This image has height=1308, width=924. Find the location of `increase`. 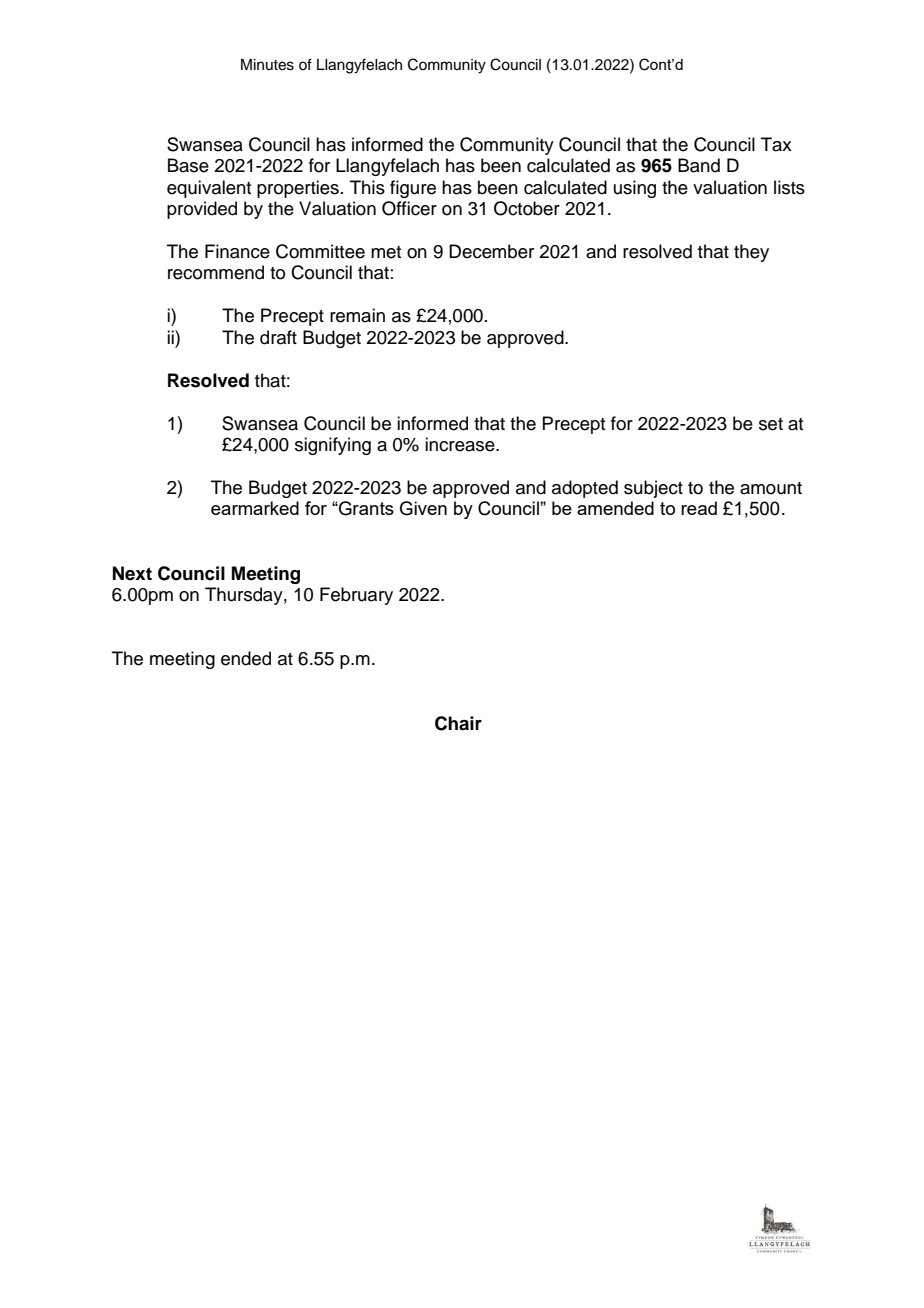

increase is located at coordinates (461, 444).
